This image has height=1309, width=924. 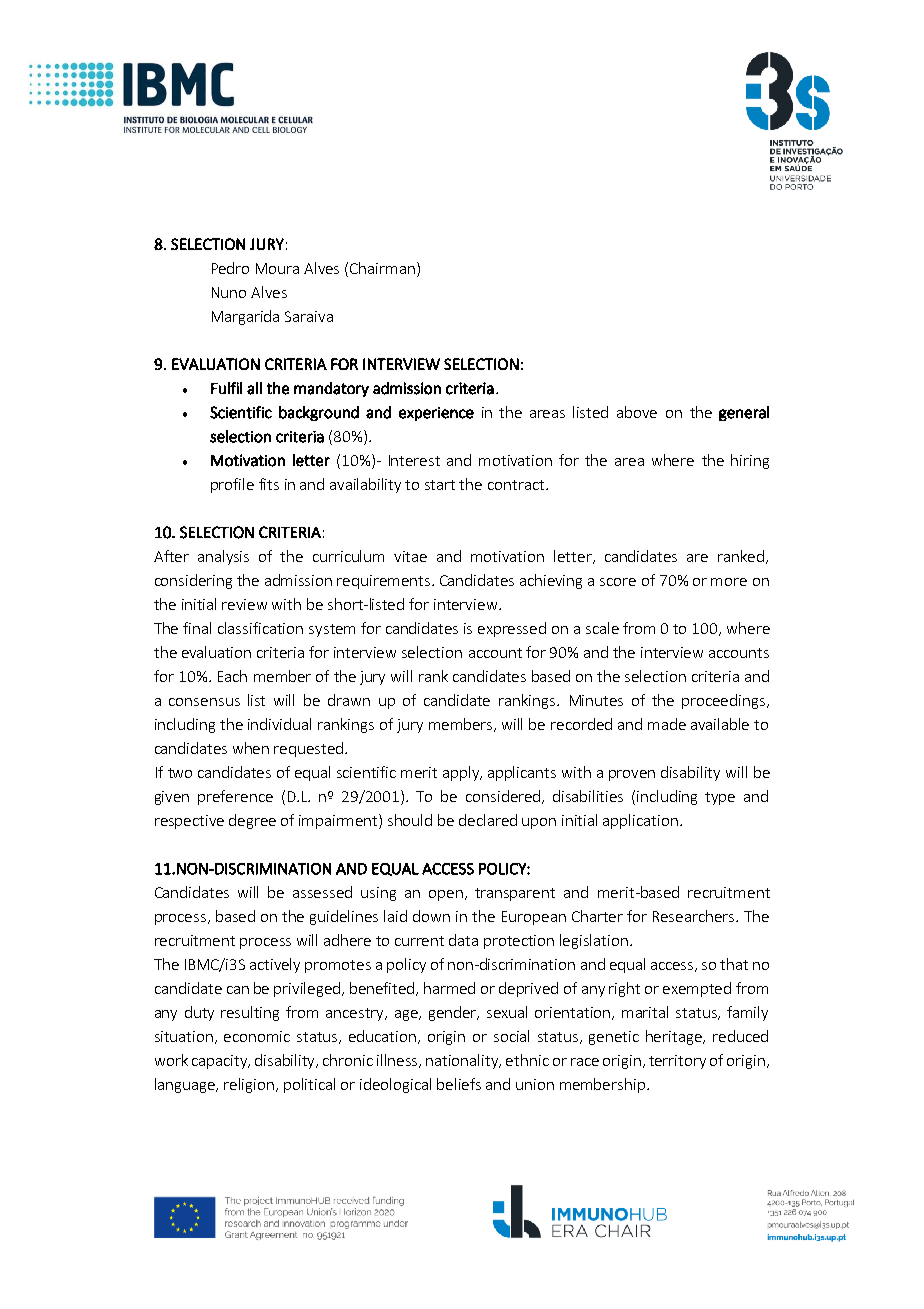 What do you see at coordinates (677, 1062) in the image?
I see `territory` at bounding box center [677, 1062].
